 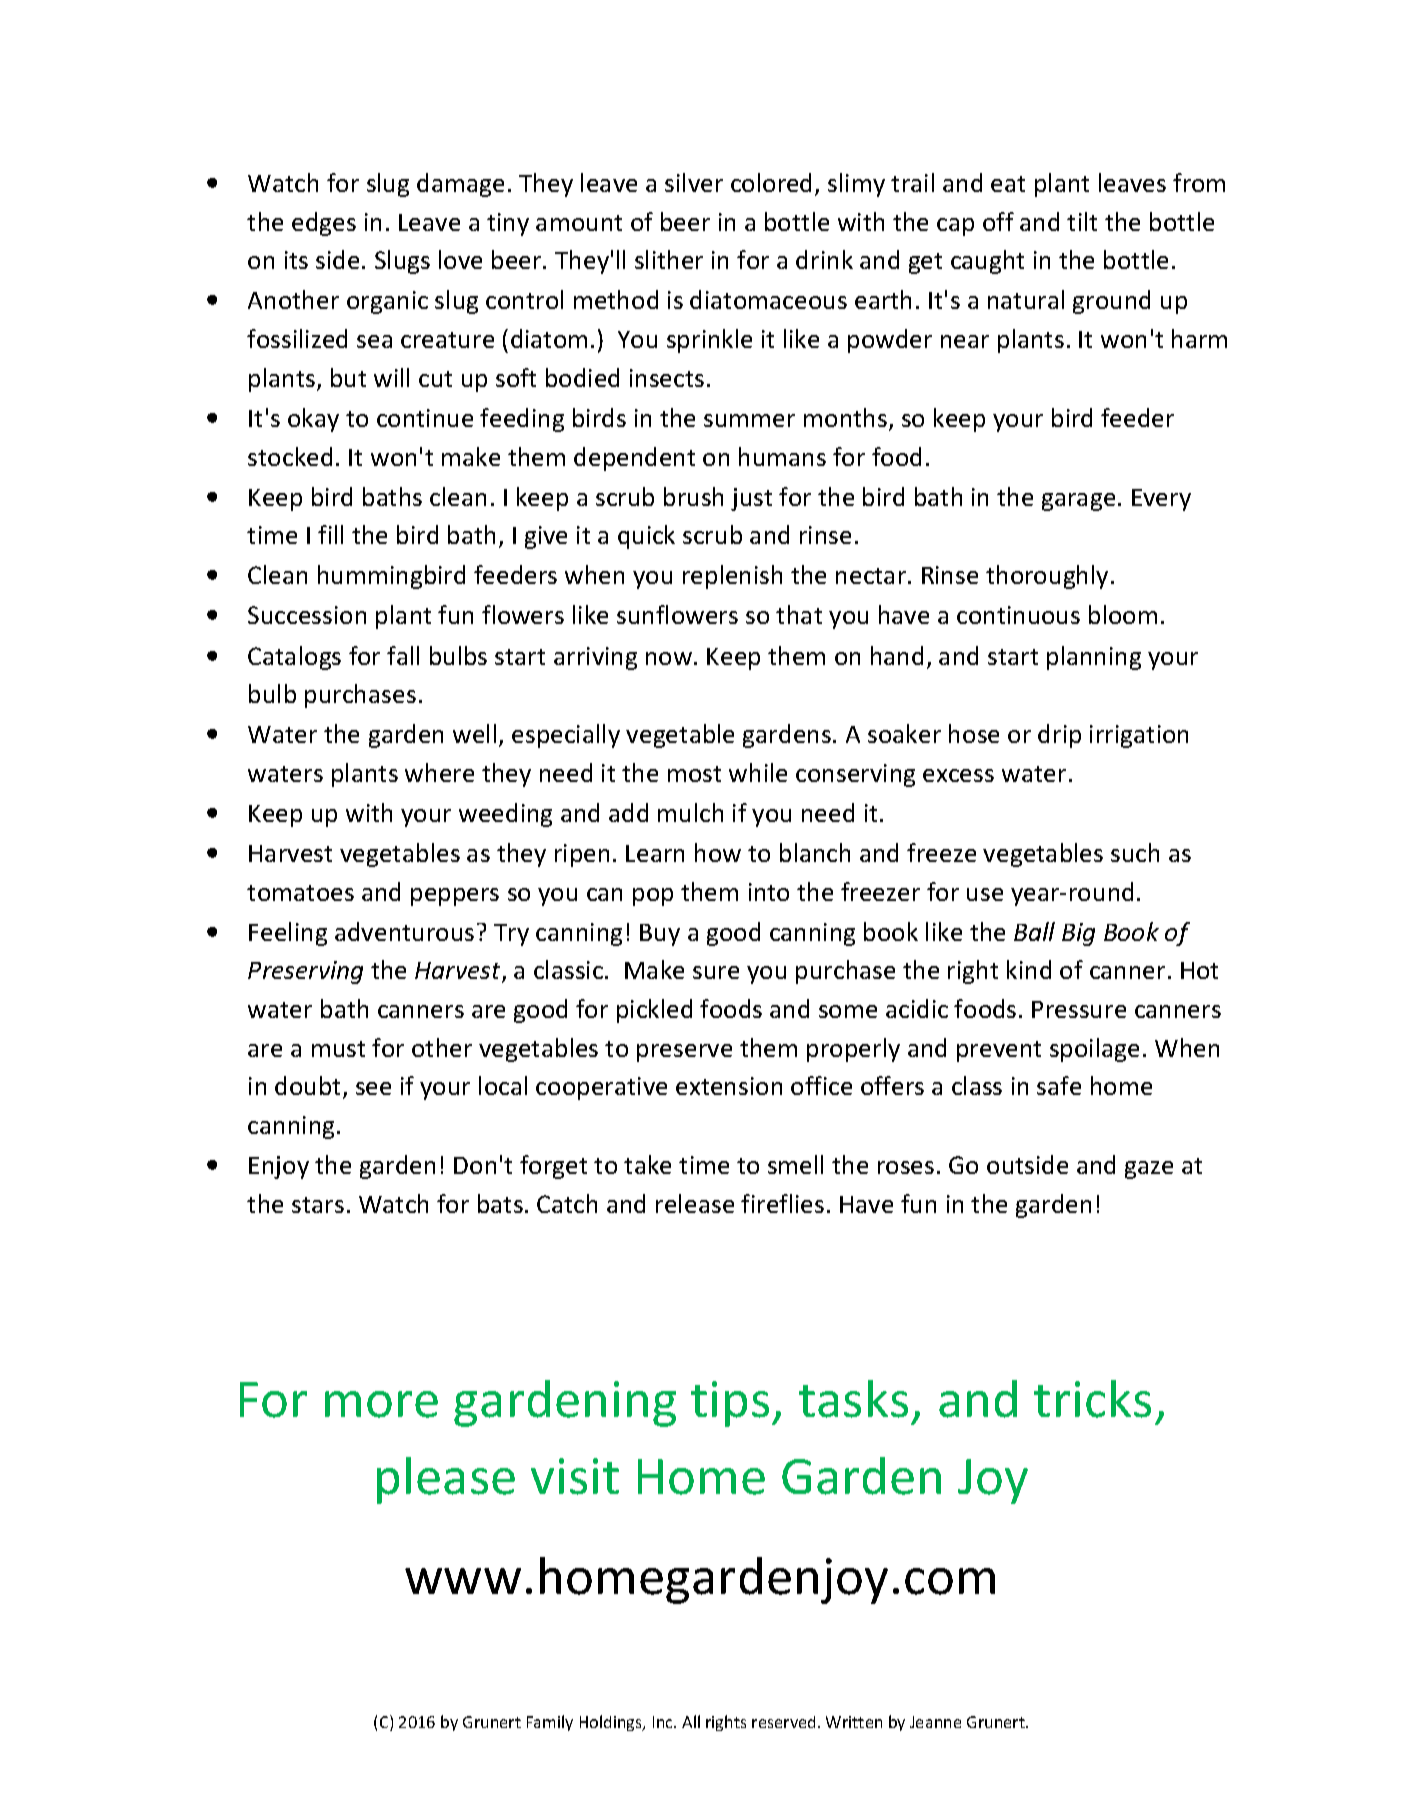 I want to click on Big, so click(x=1078, y=934).
